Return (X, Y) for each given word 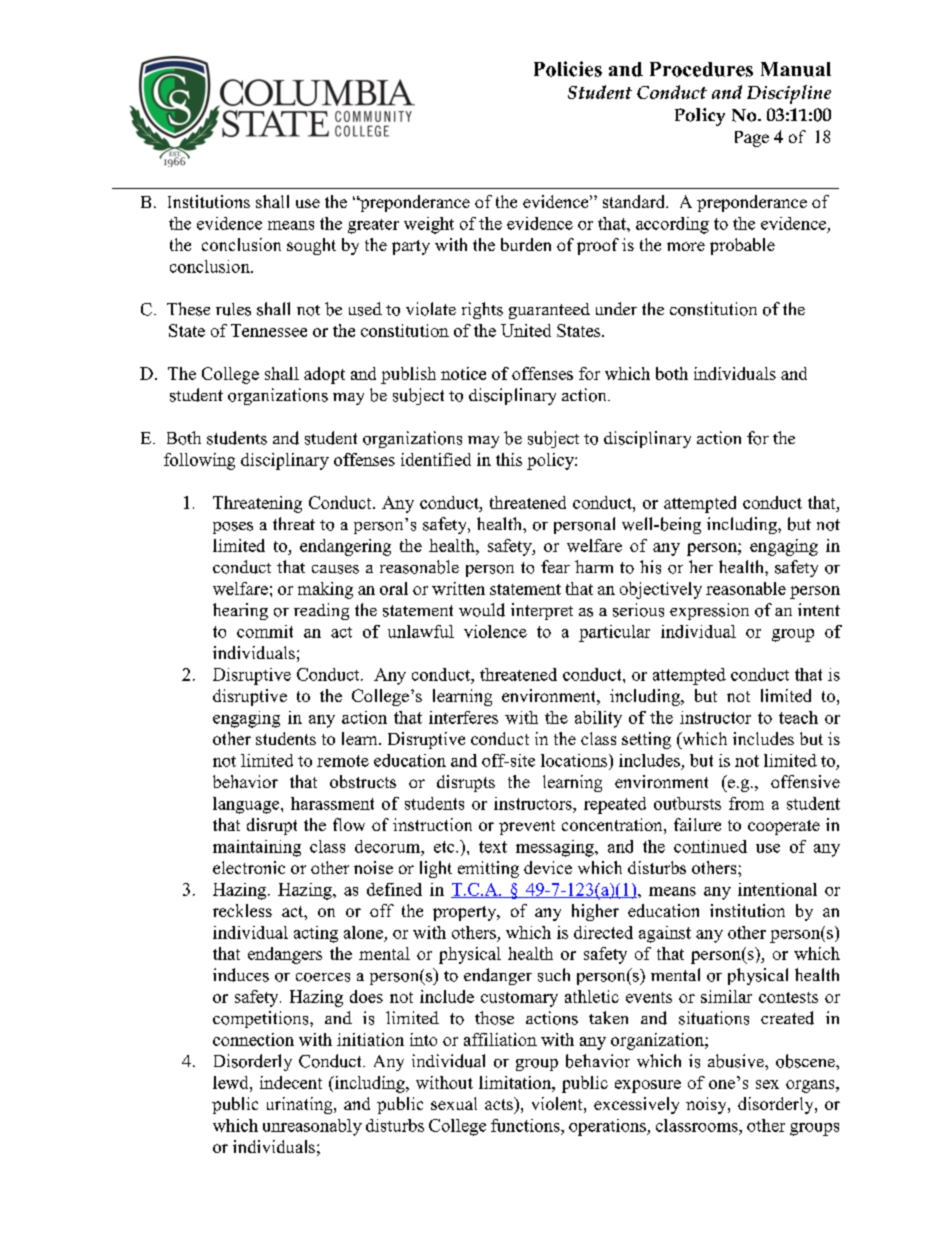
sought (311, 246)
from (746, 803)
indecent (291, 1082)
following (199, 461)
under (616, 308)
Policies (568, 69)
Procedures (701, 69)
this (509, 459)
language (247, 805)
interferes (463, 717)
